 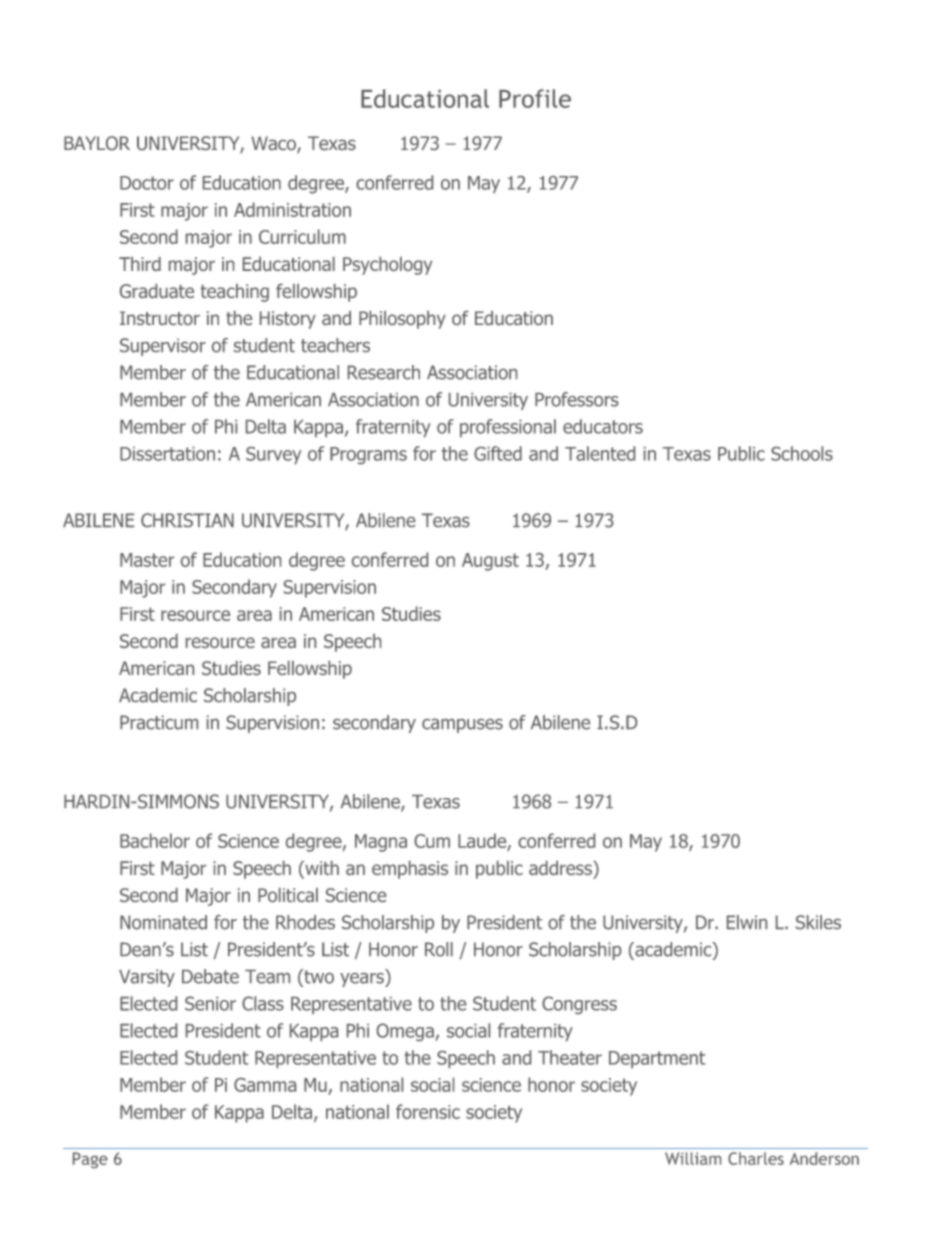 I want to click on Psychology, so click(x=388, y=266).
